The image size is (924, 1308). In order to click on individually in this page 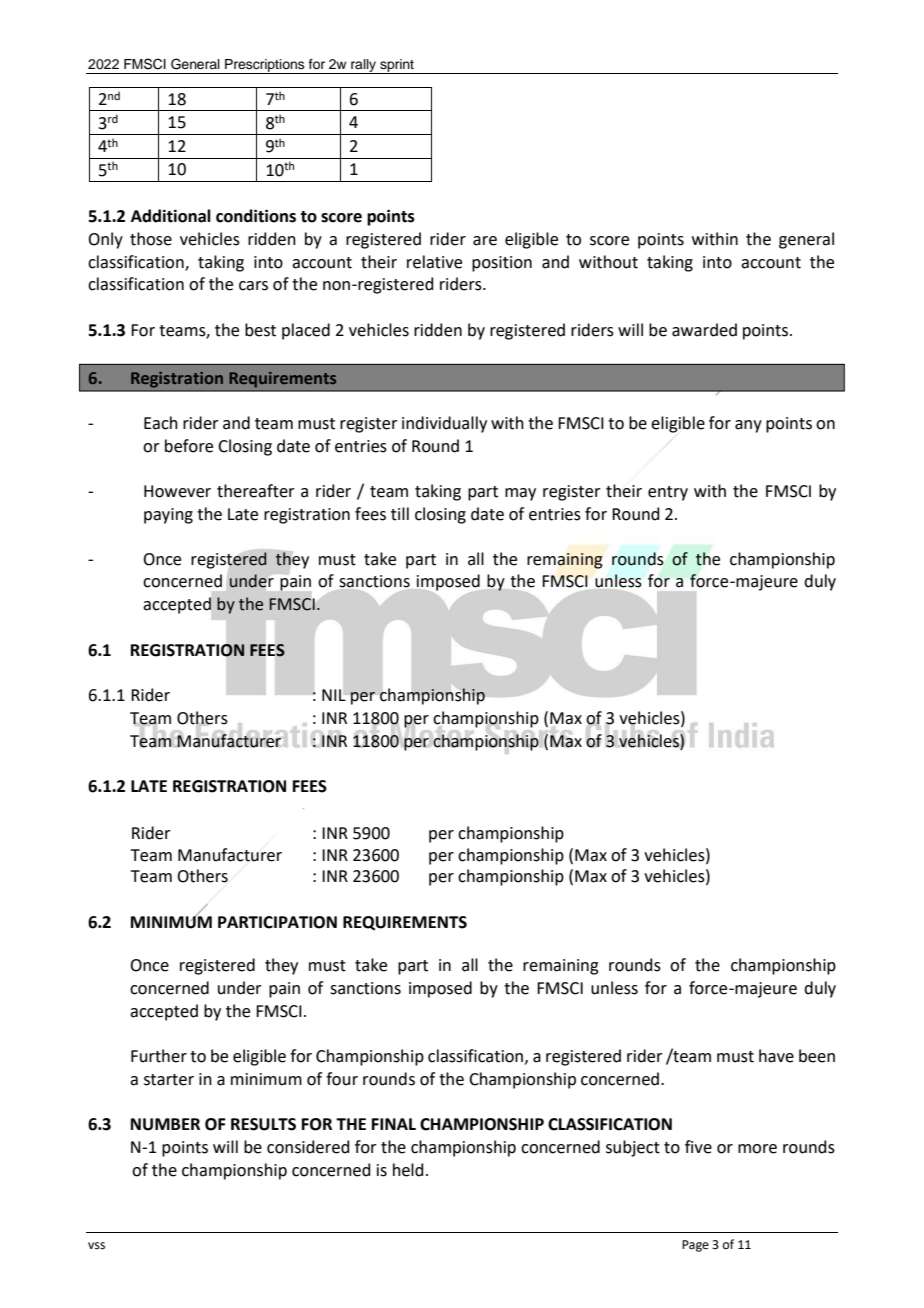, I will do `click(444, 424)`.
